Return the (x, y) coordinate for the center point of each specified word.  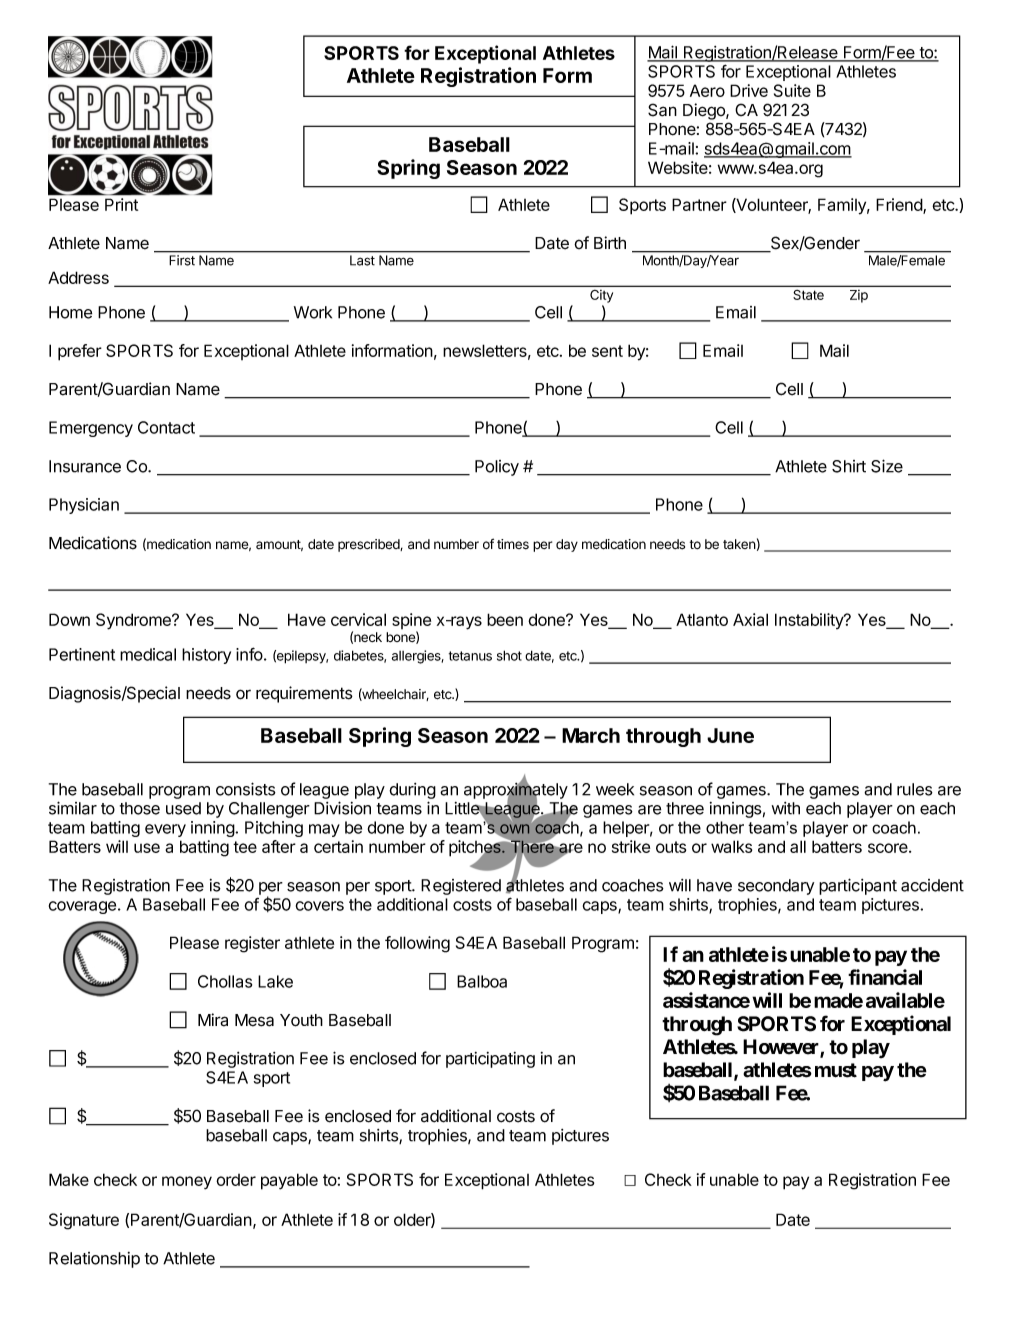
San (662, 110)
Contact (166, 427)
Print (121, 204)
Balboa (482, 981)
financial (885, 977)
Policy (497, 468)
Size (887, 466)
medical (148, 654)
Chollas (225, 981)
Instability (810, 621)
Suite (792, 90)
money (187, 1183)
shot (509, 655)
